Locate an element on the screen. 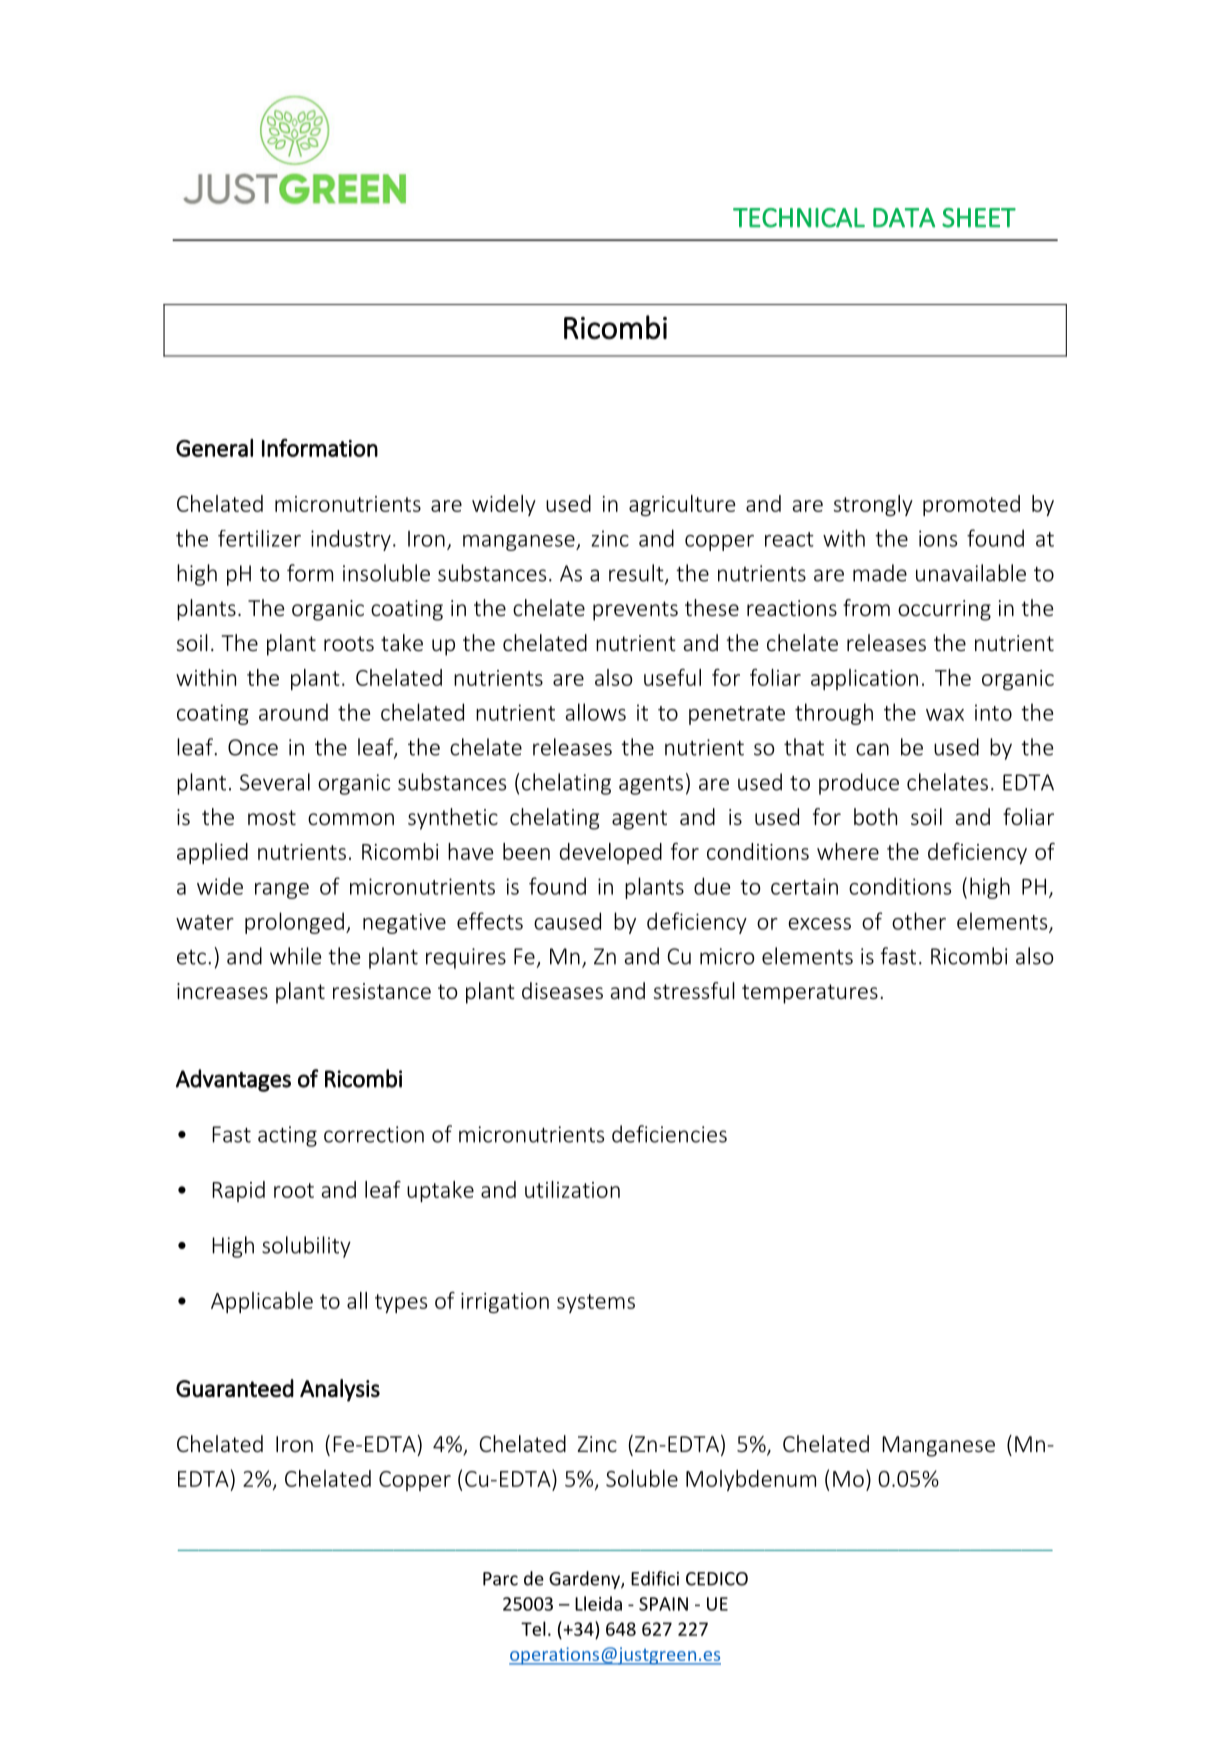 Image resolution: width=1230 pixels, height=1740 pixels. General is located at coordinates (214, 448).
